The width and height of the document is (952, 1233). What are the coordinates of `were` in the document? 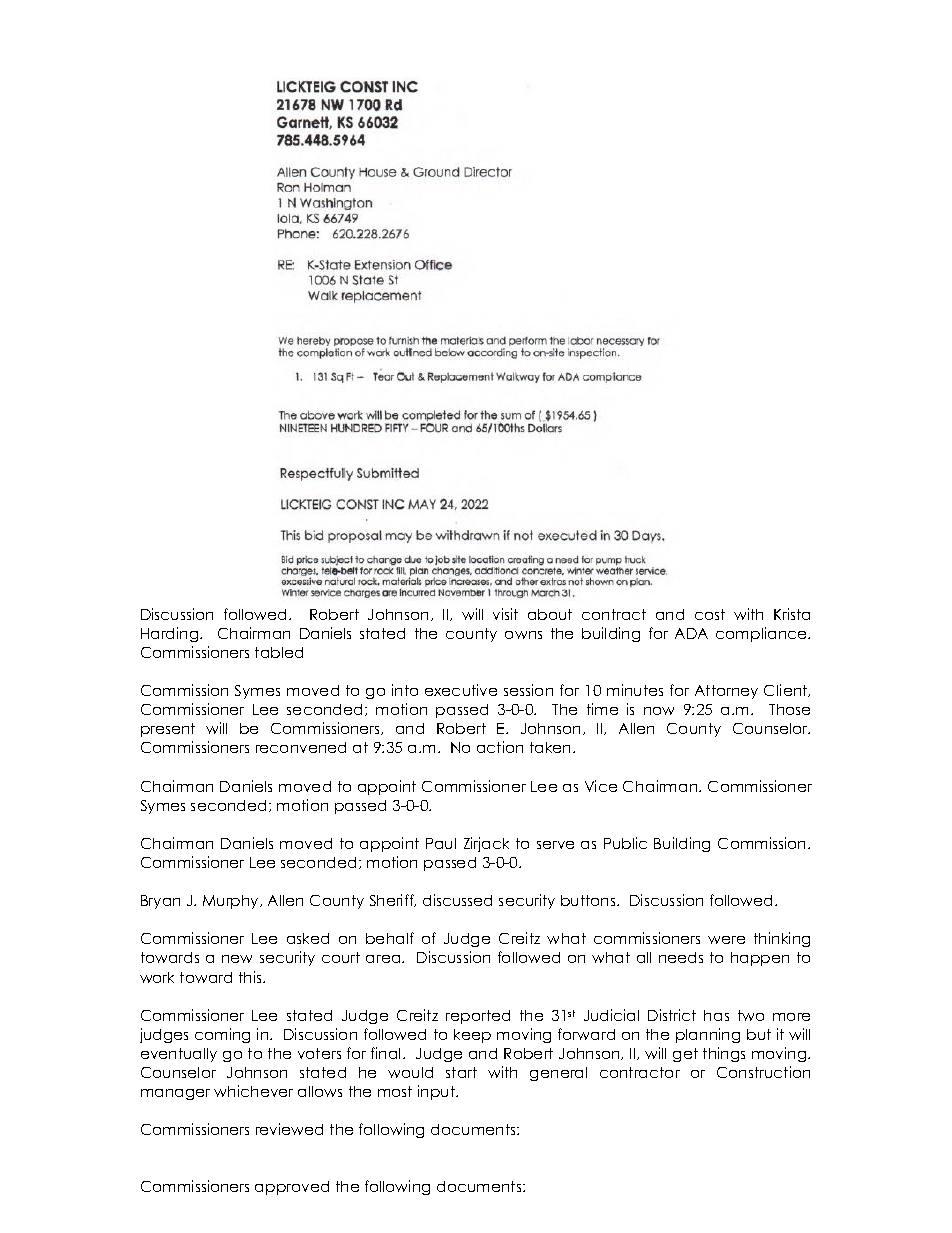 It's located at (726, 940).
